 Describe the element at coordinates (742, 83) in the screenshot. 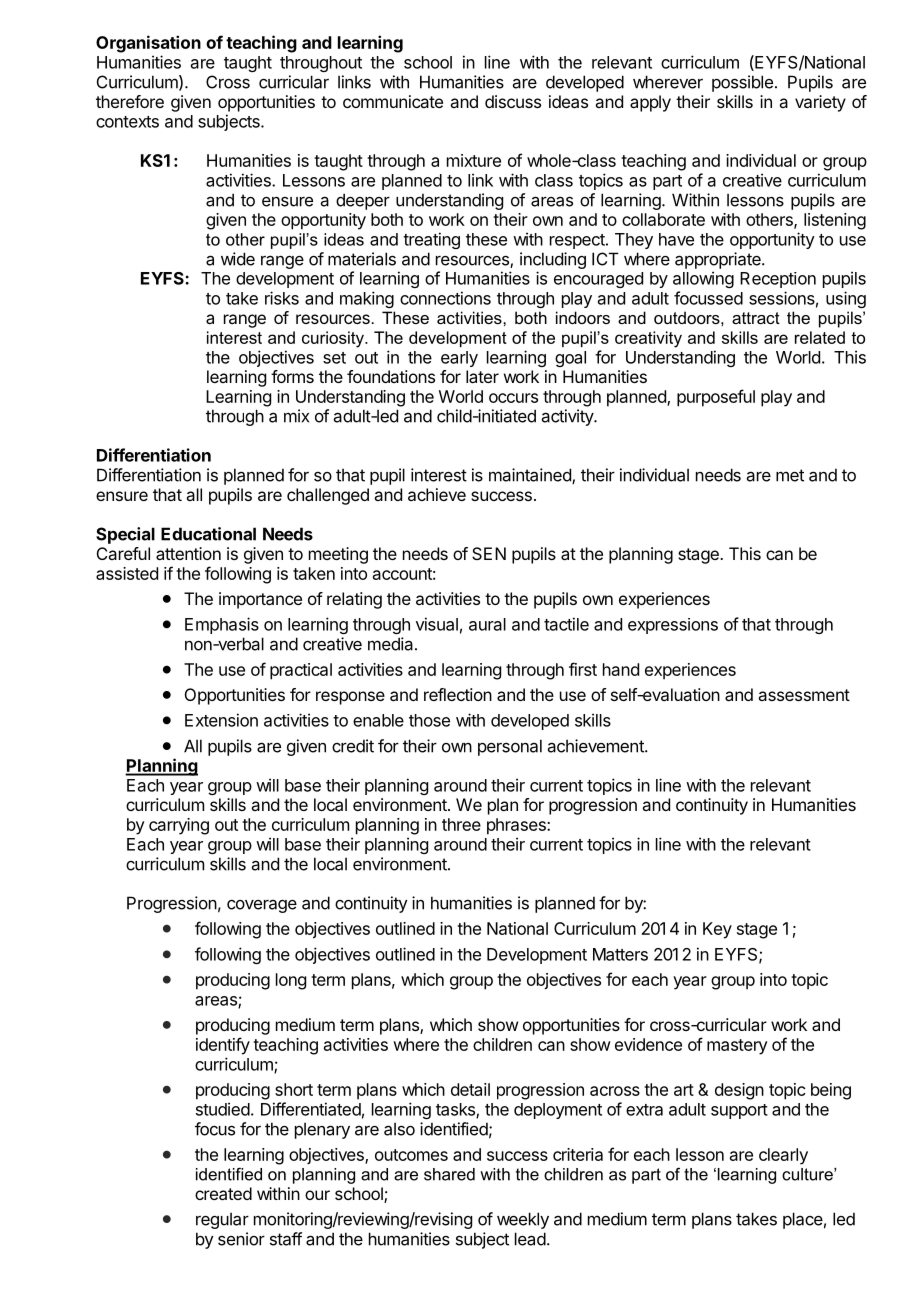

I see `possible` at that location.
